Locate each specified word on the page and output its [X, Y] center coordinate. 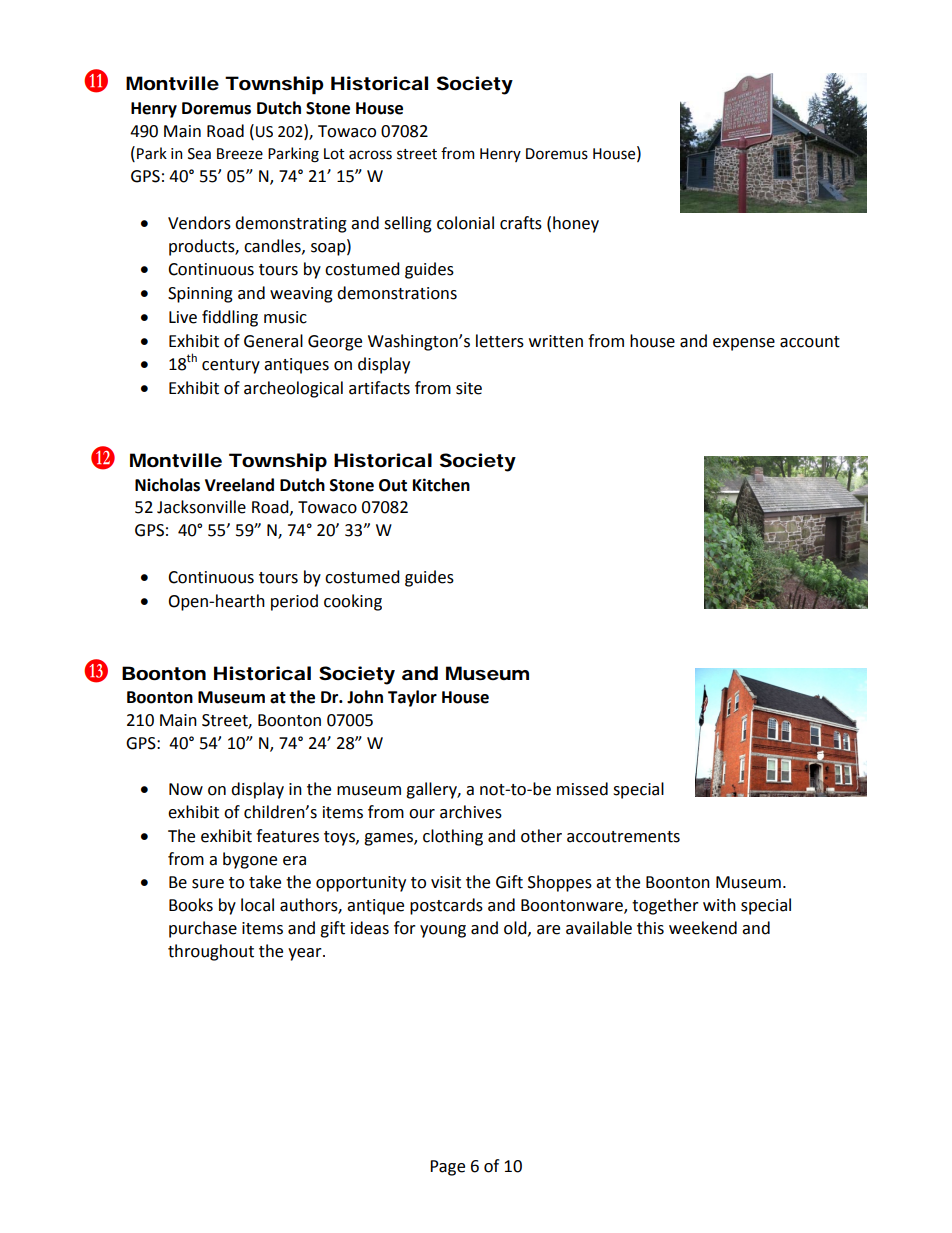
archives [471, 812]
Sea [199, 154]
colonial [465, 223]
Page [447, 1168]
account [810, 342]
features [287, 836]
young [443, 931]
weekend [703, 928]
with [719, 905]
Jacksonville [201, 507]
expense [744, 344]
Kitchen [441, 485]
